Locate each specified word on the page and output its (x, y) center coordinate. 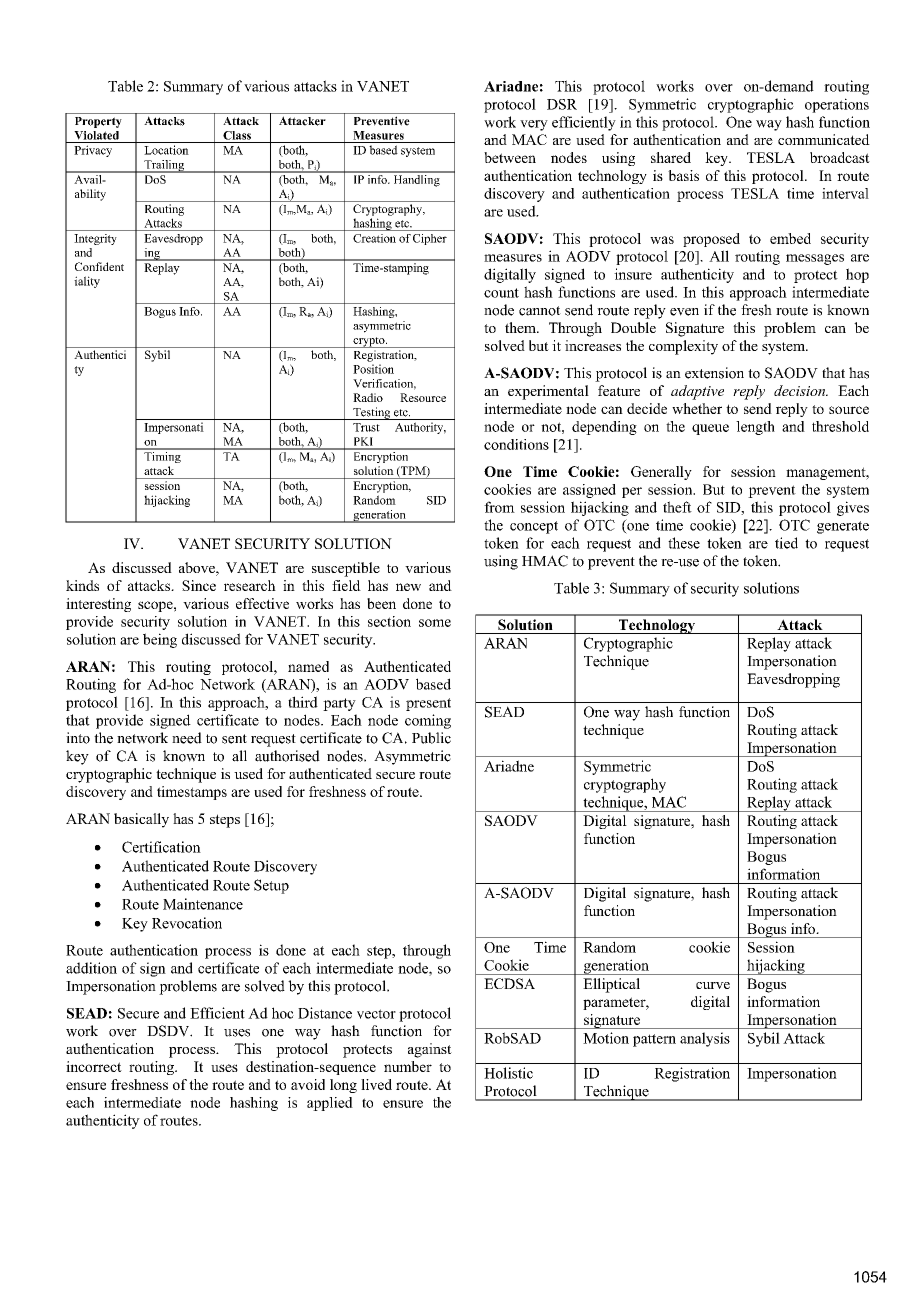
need (187, 738)
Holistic (508, 1073)
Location (166, 150)
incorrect (94, 1066)
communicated (824, 139)
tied (786, 543)
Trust (366, 427)
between (510, 157)
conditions (516, 444)
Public (431, 738)
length (755, 428)
